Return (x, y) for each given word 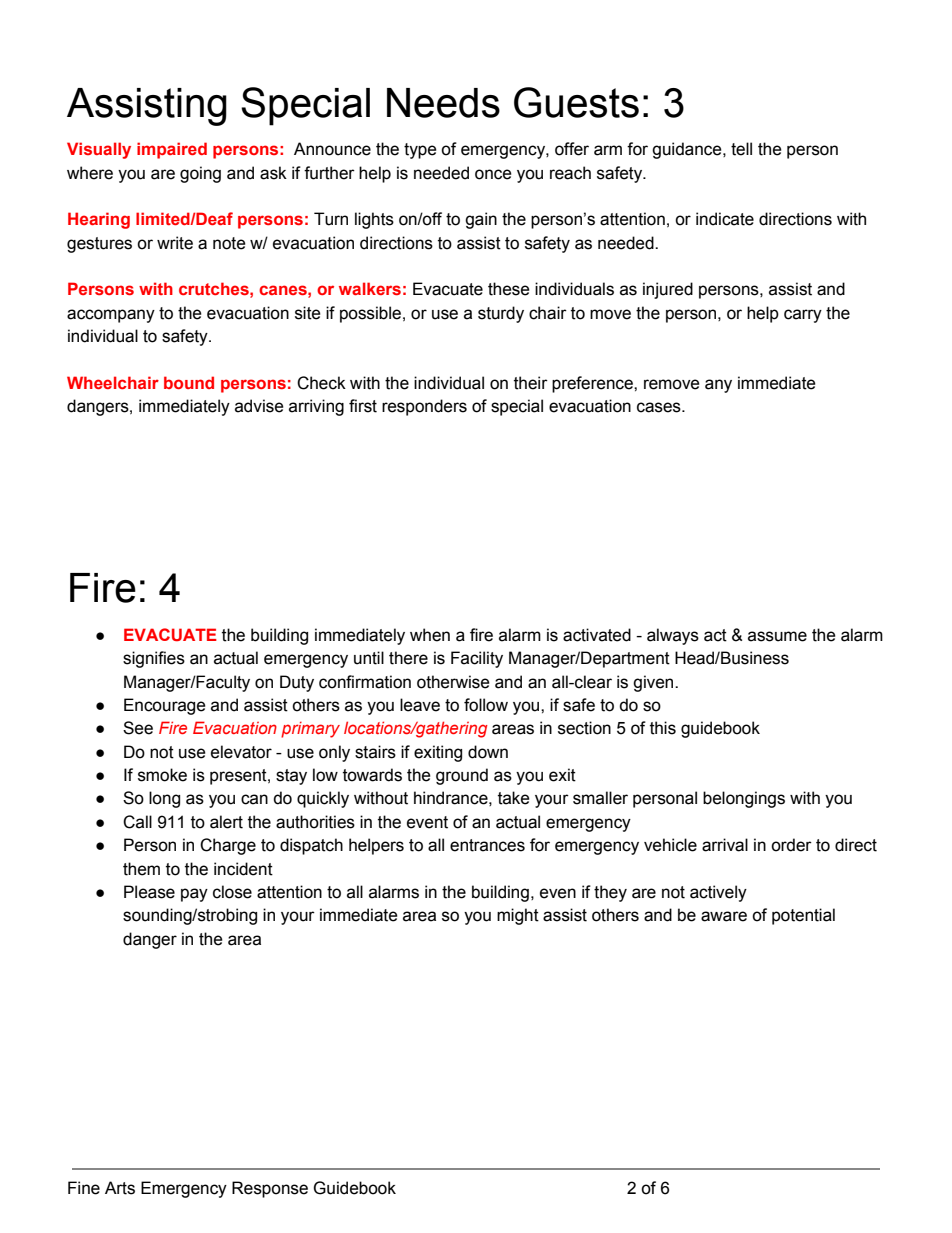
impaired (172, 150)
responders (424, 407)
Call (137, 822)
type (420, 151)
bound (189, 382)
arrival (725, 845)
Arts (120, 1188)
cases (660, 407)
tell (741, 149)
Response (270, 1189)
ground (462, 776)
